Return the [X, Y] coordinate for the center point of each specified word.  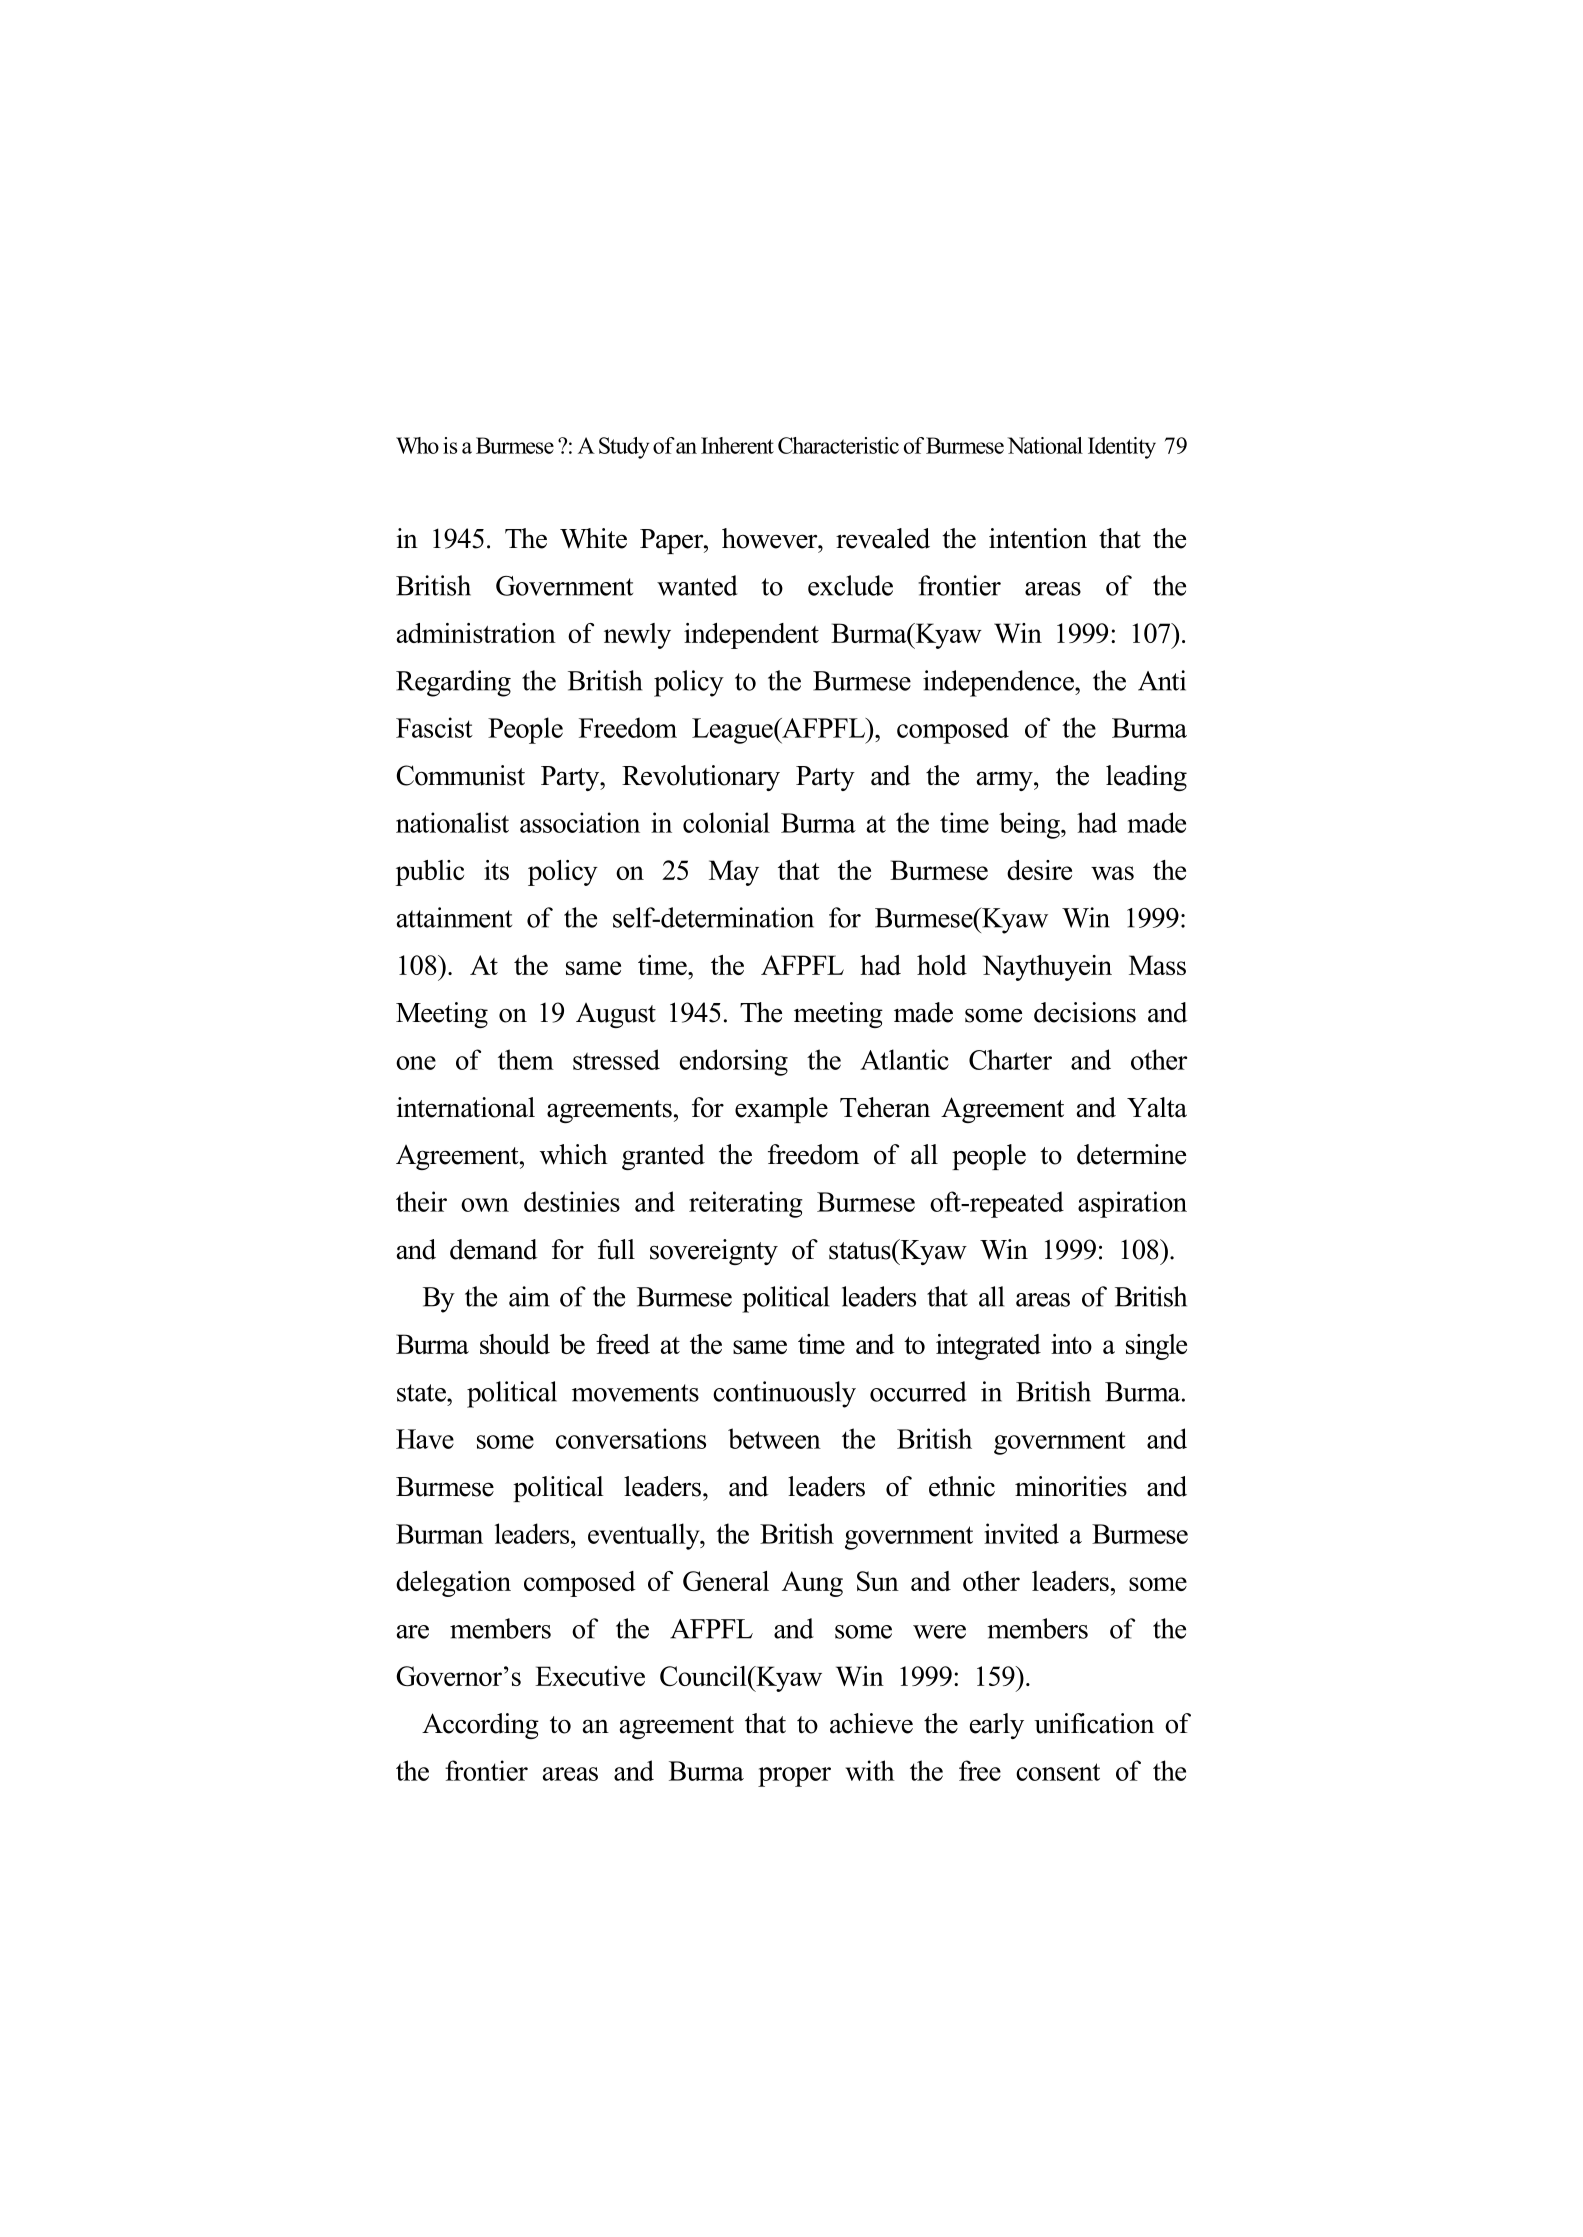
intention [1038, 538]
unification [1094, 1723]
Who [417, 445]
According [480, 1726]
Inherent [737, 445]
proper [794, 1777]
